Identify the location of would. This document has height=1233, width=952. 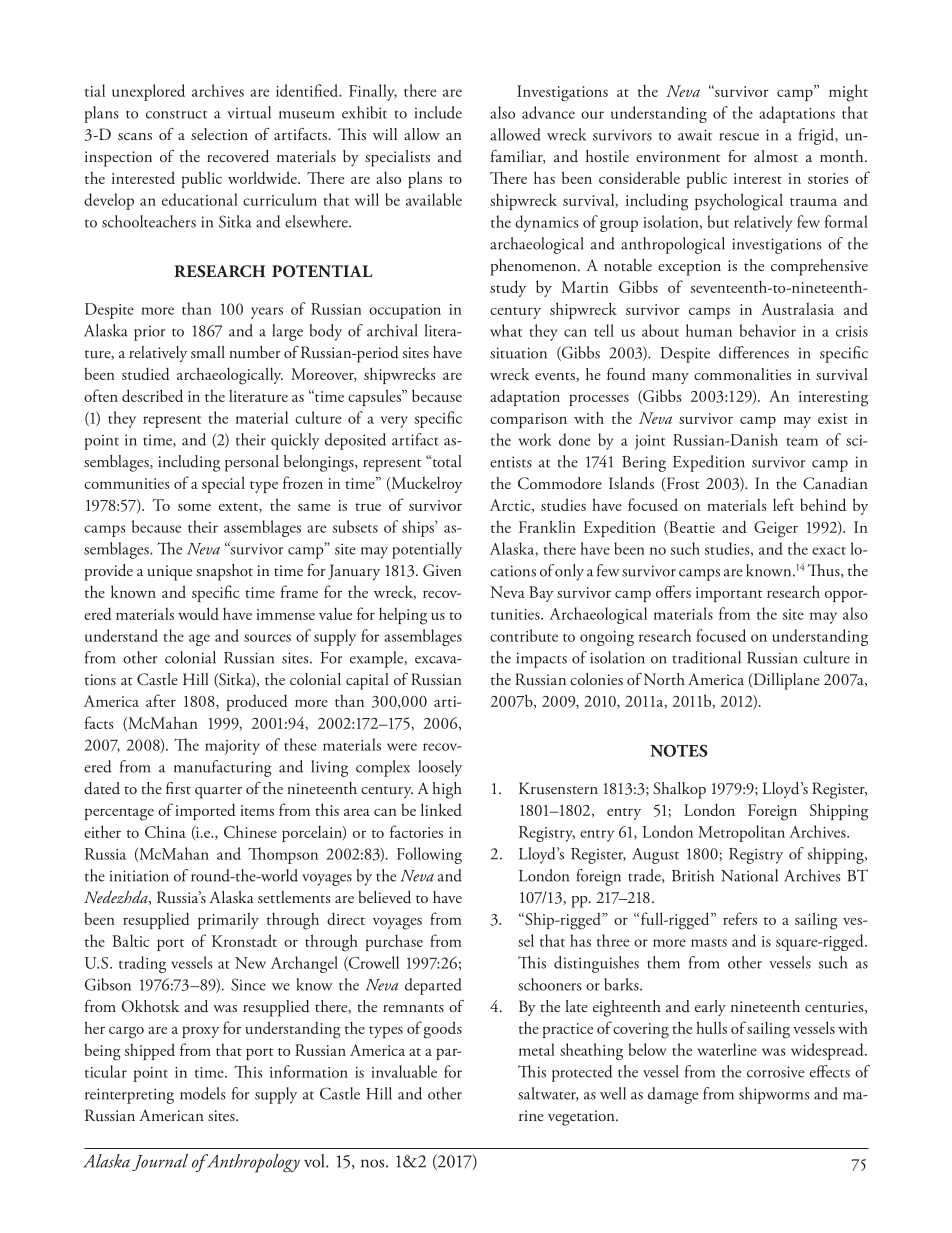
(198, 613).
